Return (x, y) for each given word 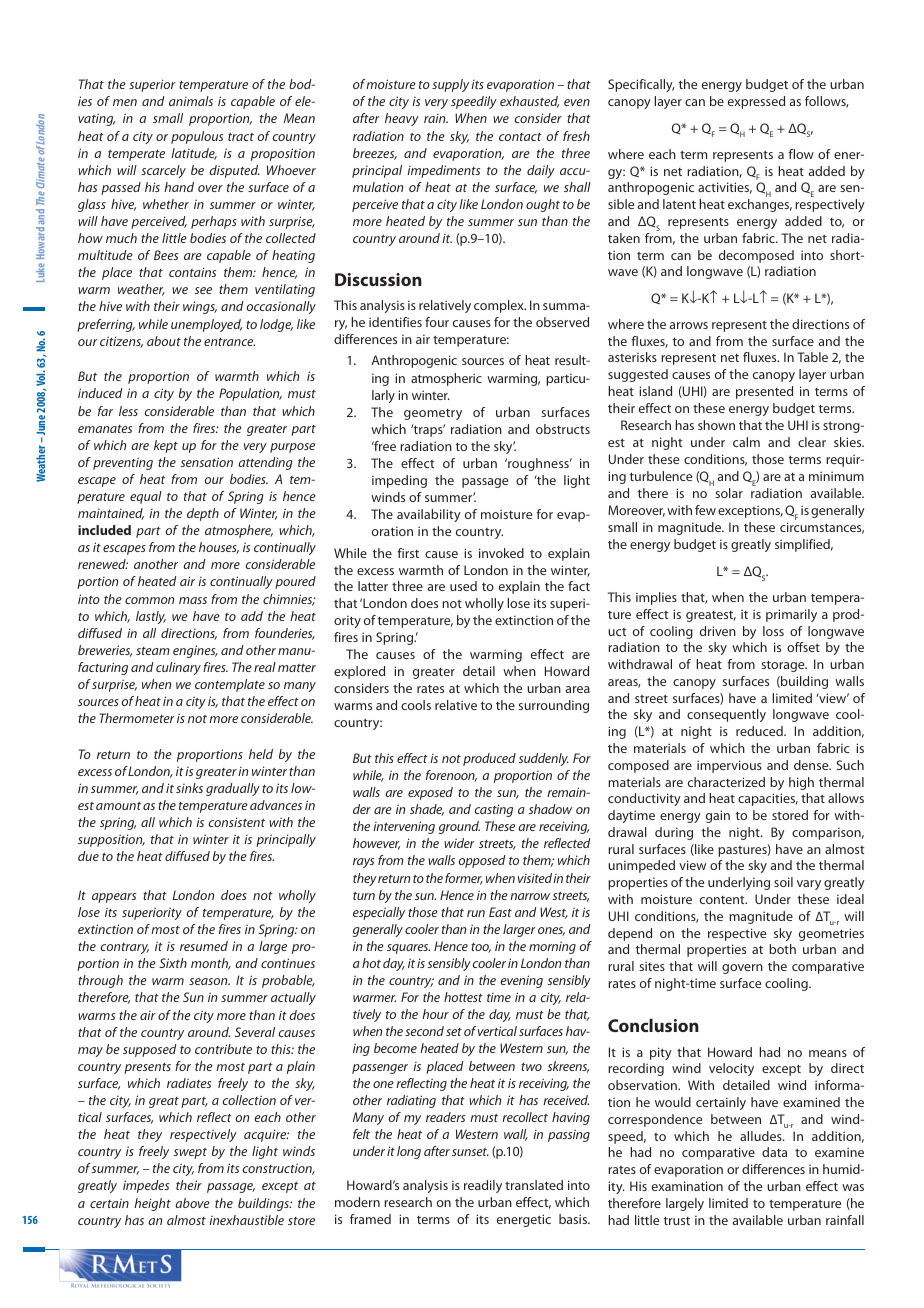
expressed (756, 102)
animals (191, 101)
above (192, 1203)
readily (483, 1186)
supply (450, 85)
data (774, 1152)
